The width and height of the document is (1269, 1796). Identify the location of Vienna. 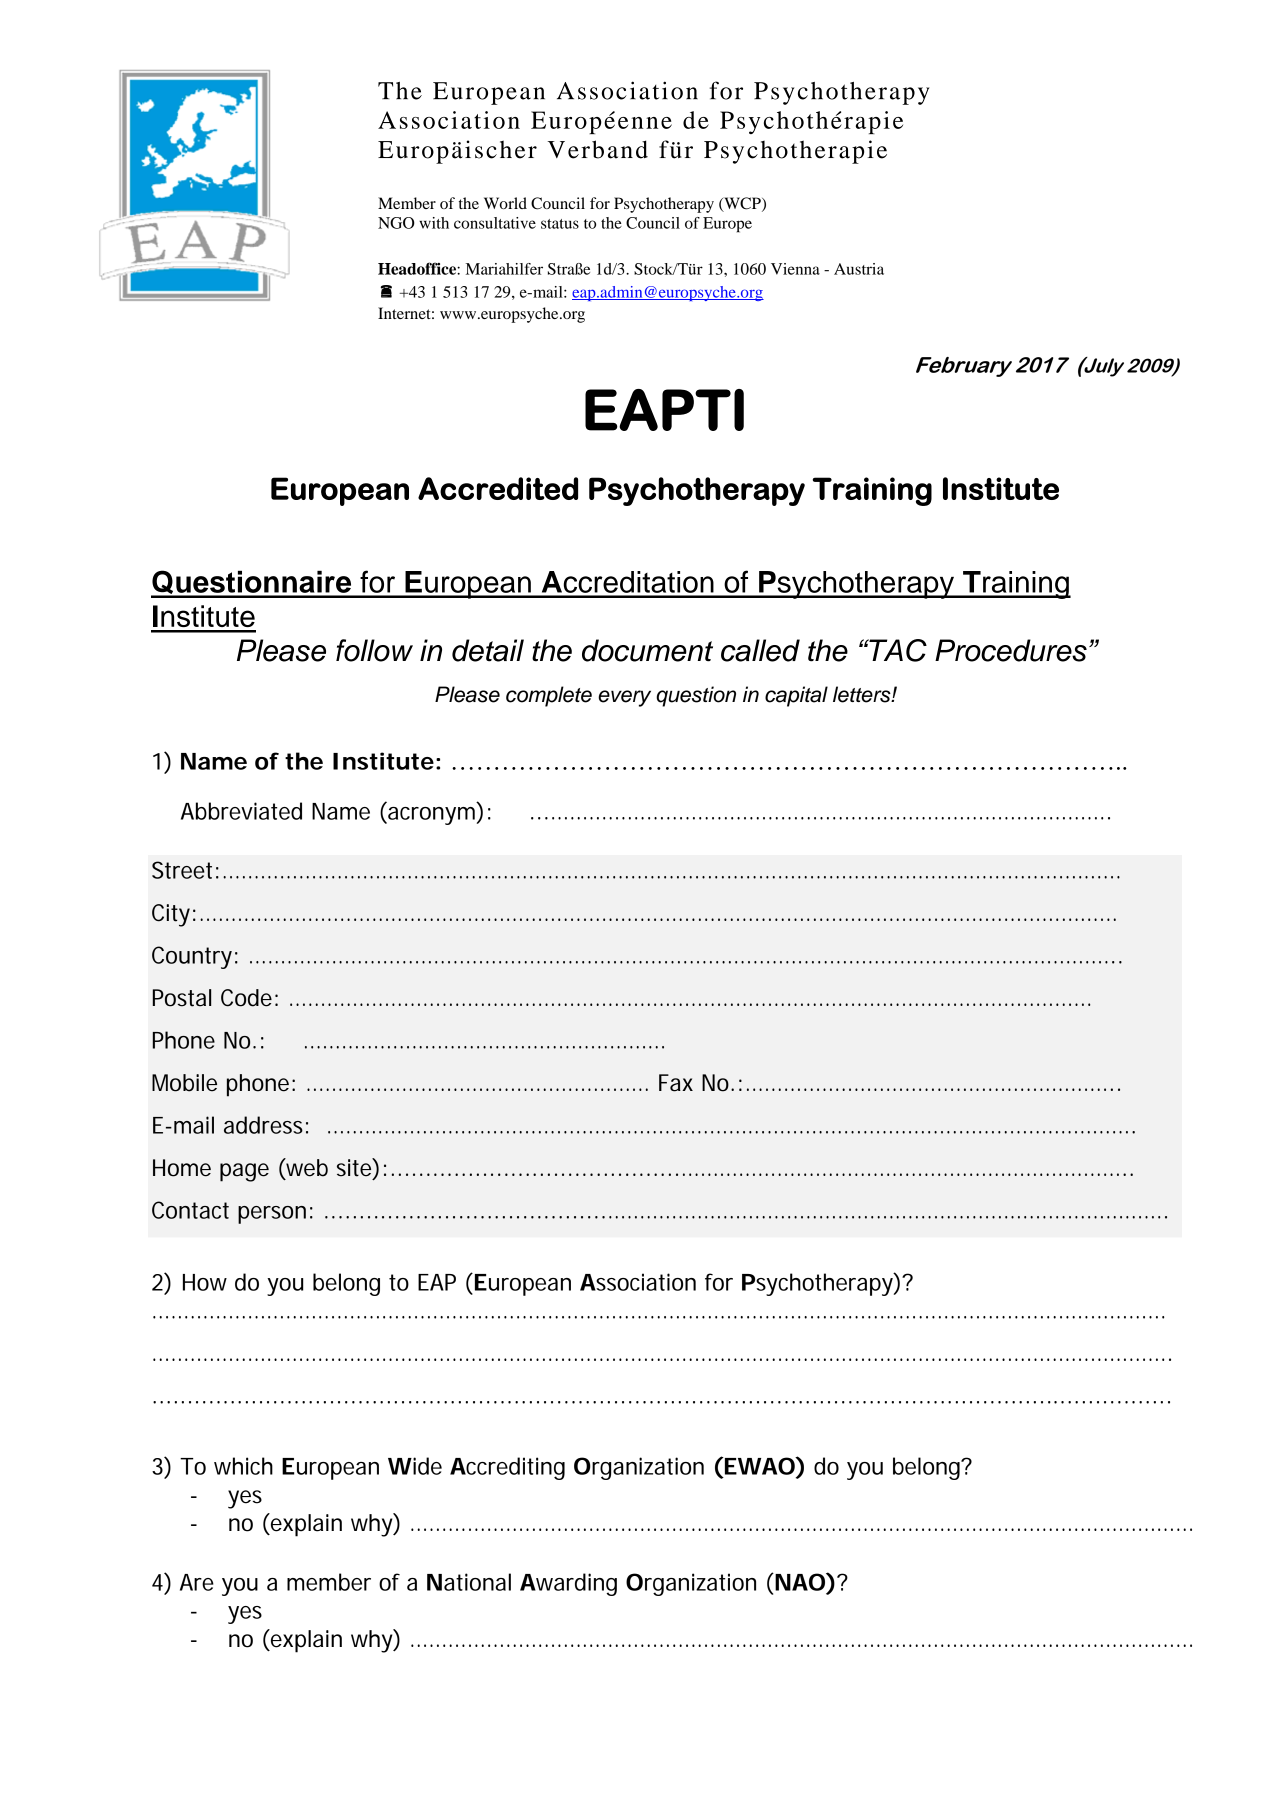
(795, 269).
